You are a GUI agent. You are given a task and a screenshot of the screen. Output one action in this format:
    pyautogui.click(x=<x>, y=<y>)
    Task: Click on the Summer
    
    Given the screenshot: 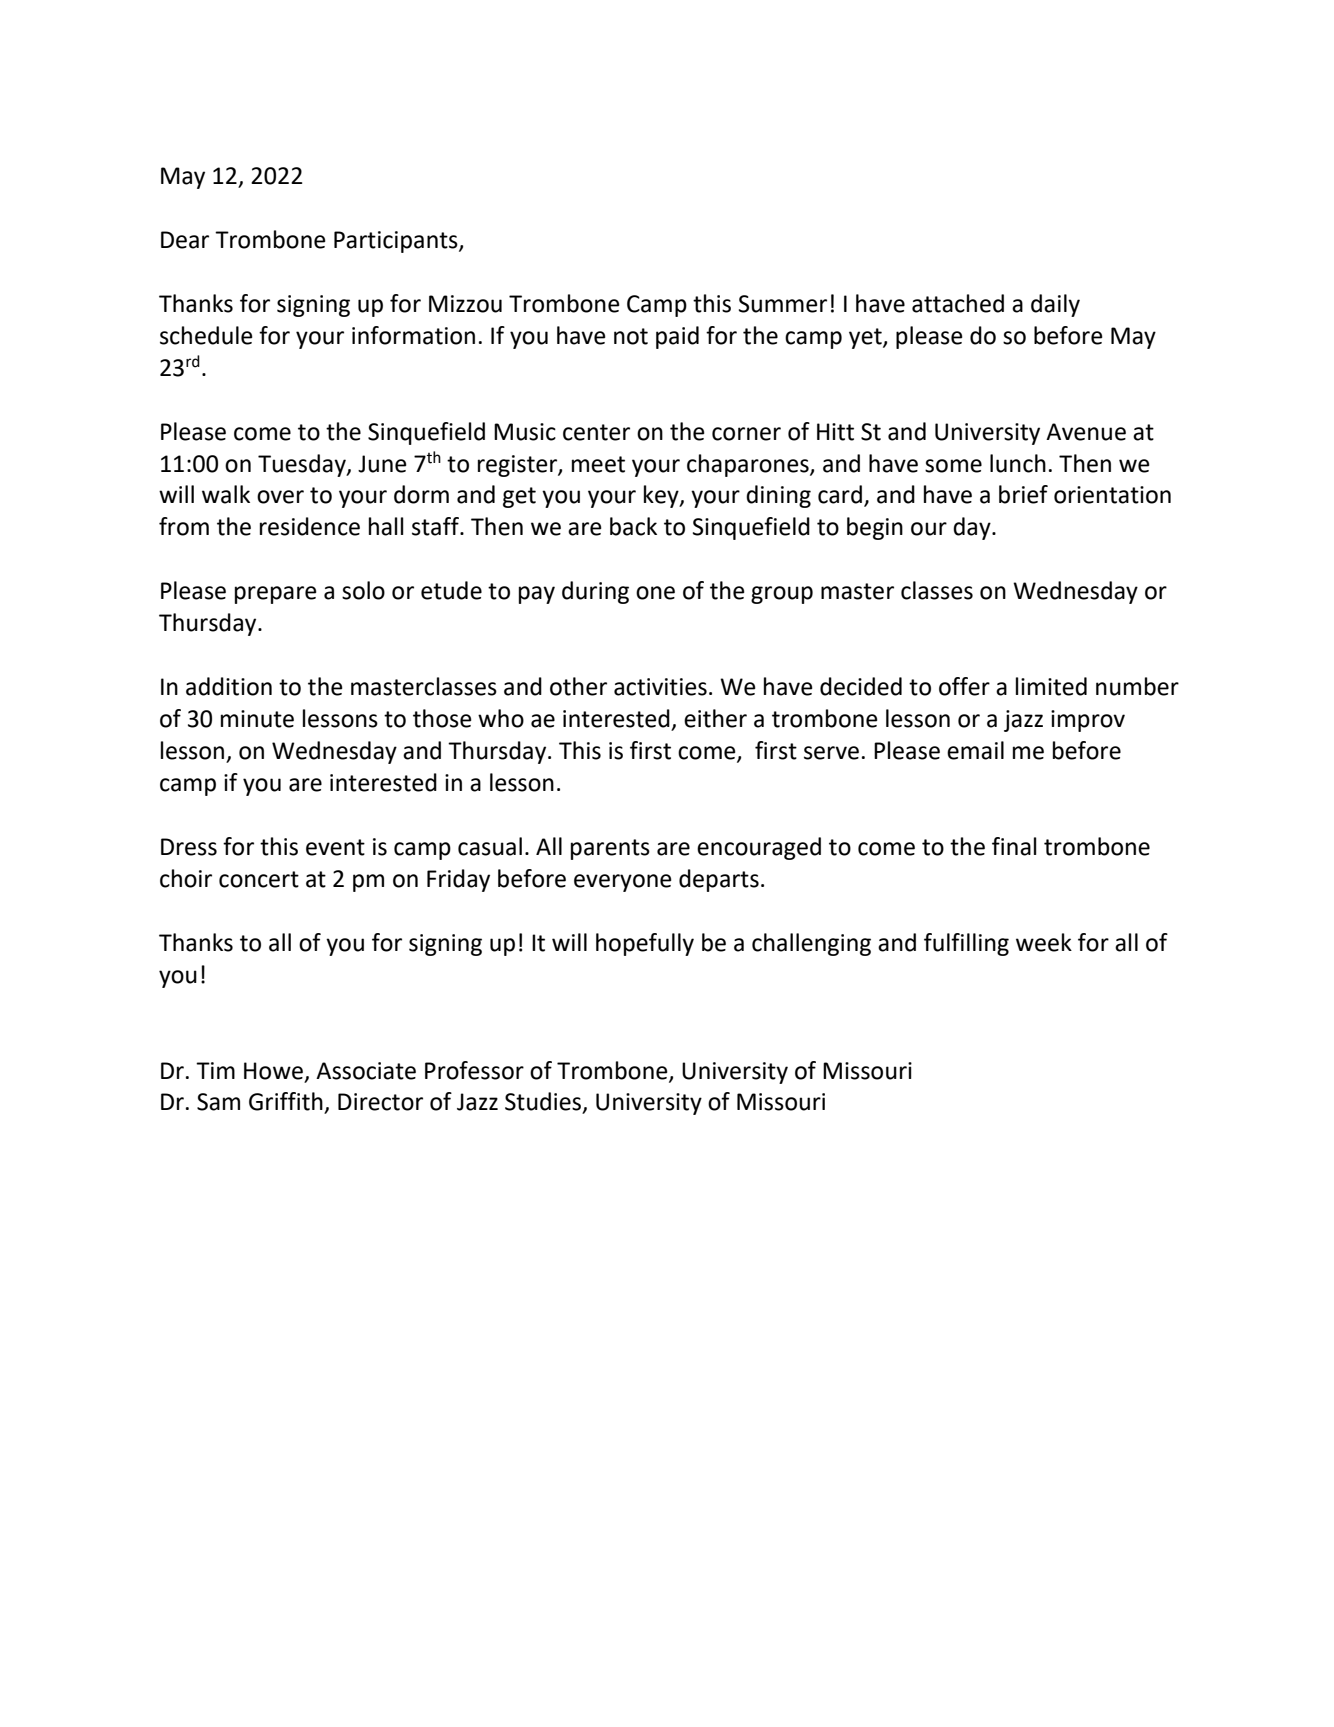 What is the action you would take?
    pyautogui.click(x=783, y=304)
